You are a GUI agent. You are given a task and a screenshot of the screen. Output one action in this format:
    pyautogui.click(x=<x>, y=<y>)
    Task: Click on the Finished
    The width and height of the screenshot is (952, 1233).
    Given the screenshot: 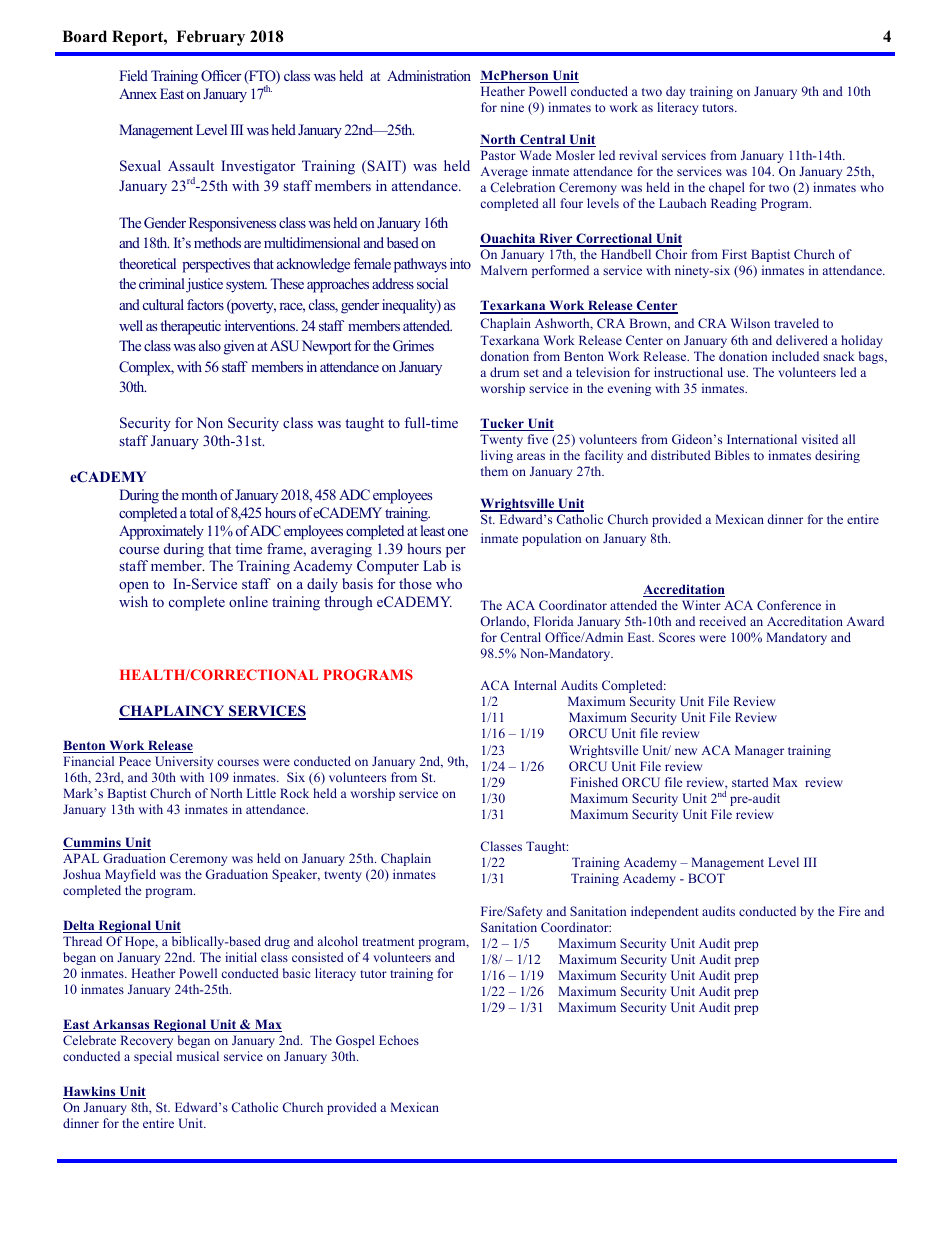 What is the action you would take?
    pyautogui.click(x=594, y=782)
